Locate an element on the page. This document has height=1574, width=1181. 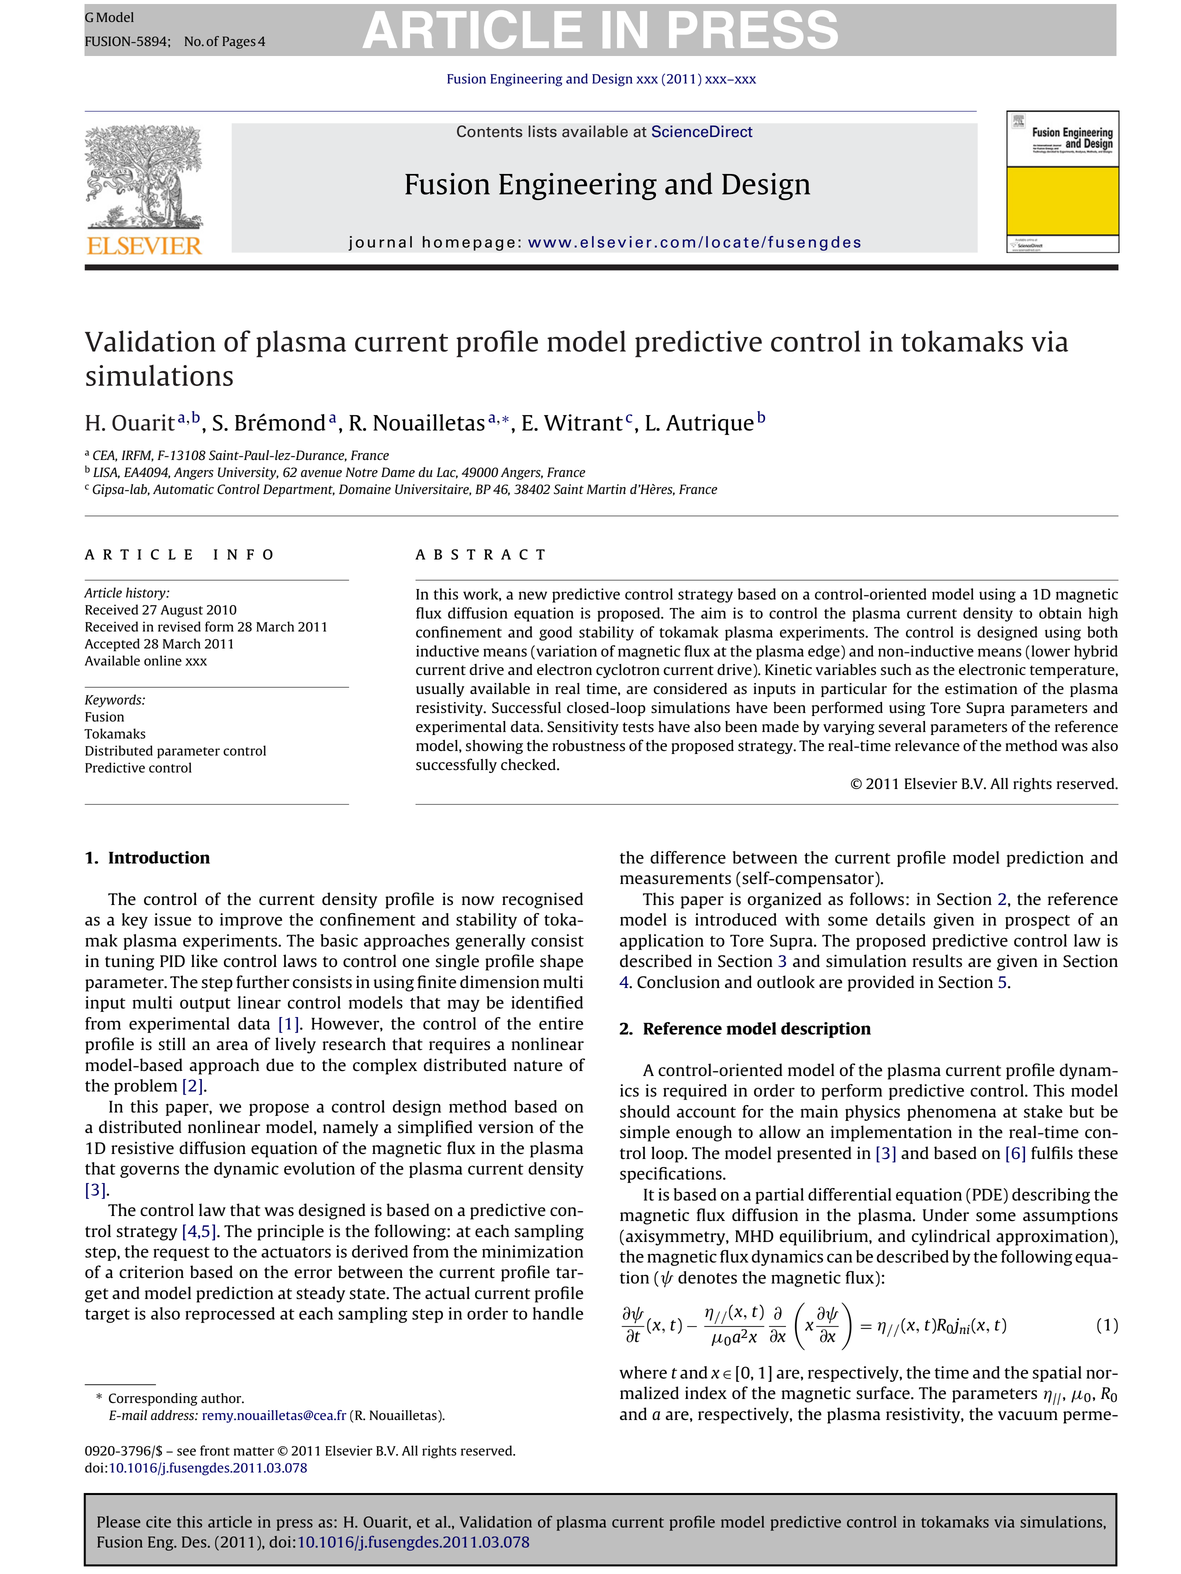
robustness is located at coordinates (589, 746).
